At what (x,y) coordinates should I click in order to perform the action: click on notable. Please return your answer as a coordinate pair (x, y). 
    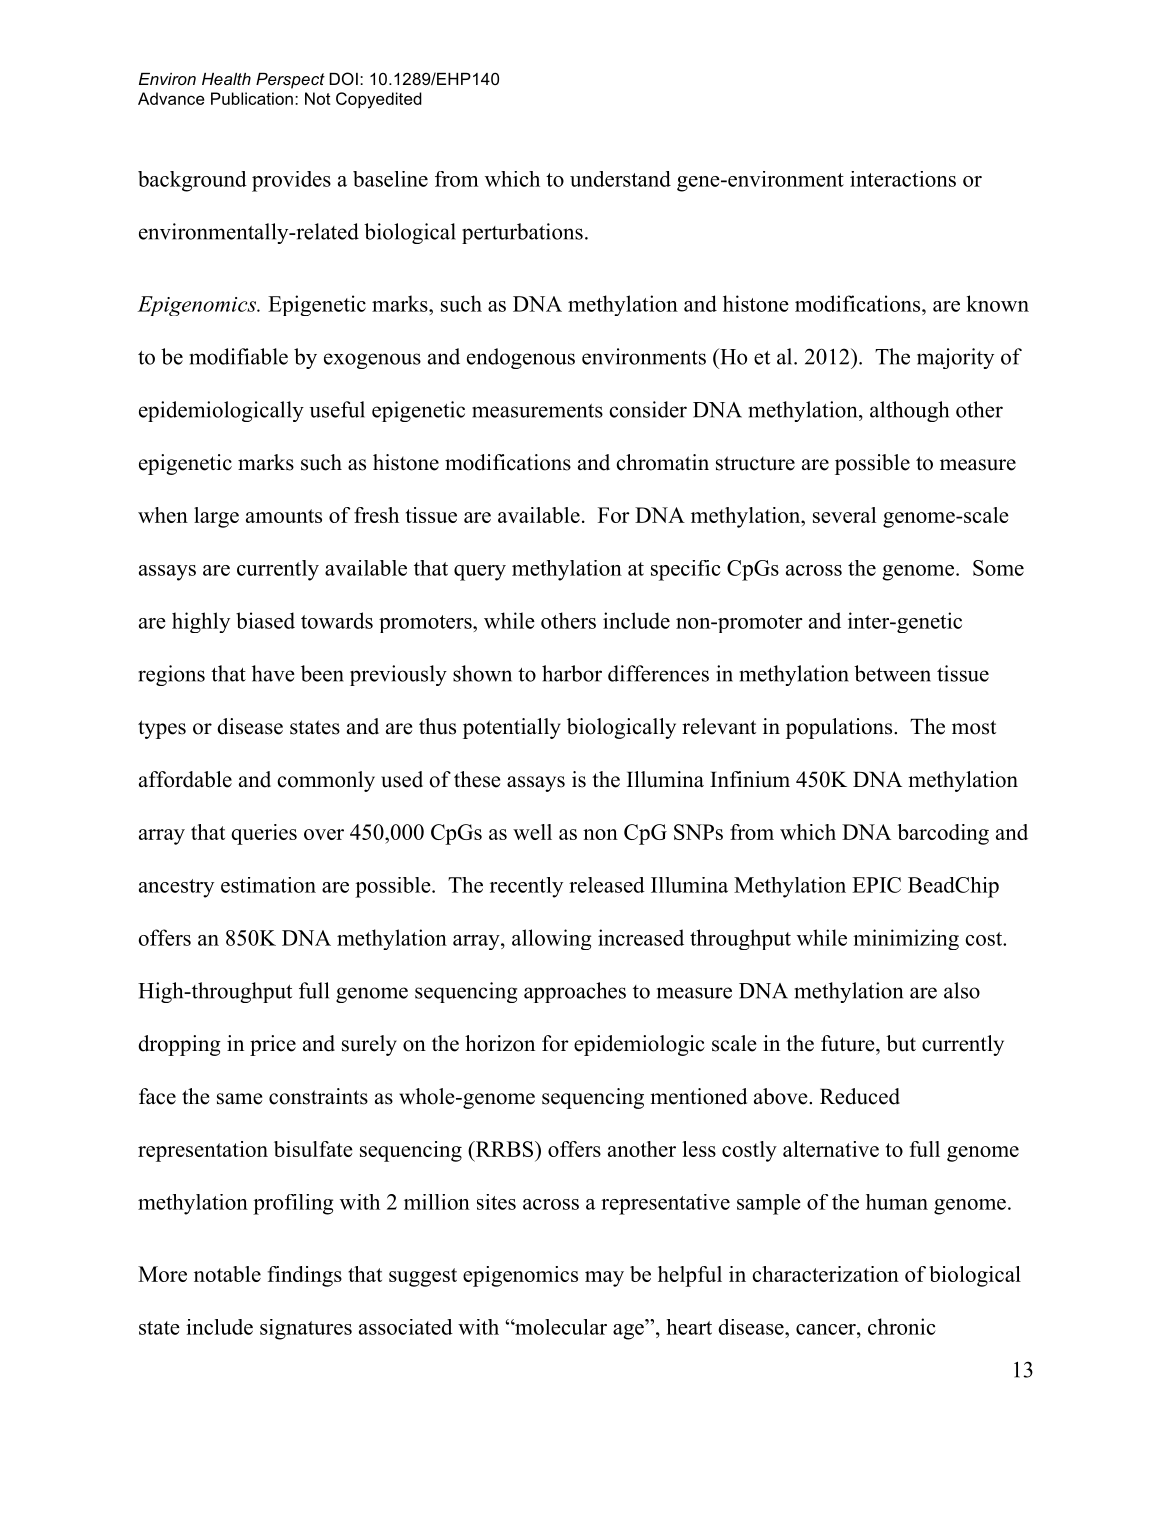
    Looking at the image, I should click on (227, 1274).
